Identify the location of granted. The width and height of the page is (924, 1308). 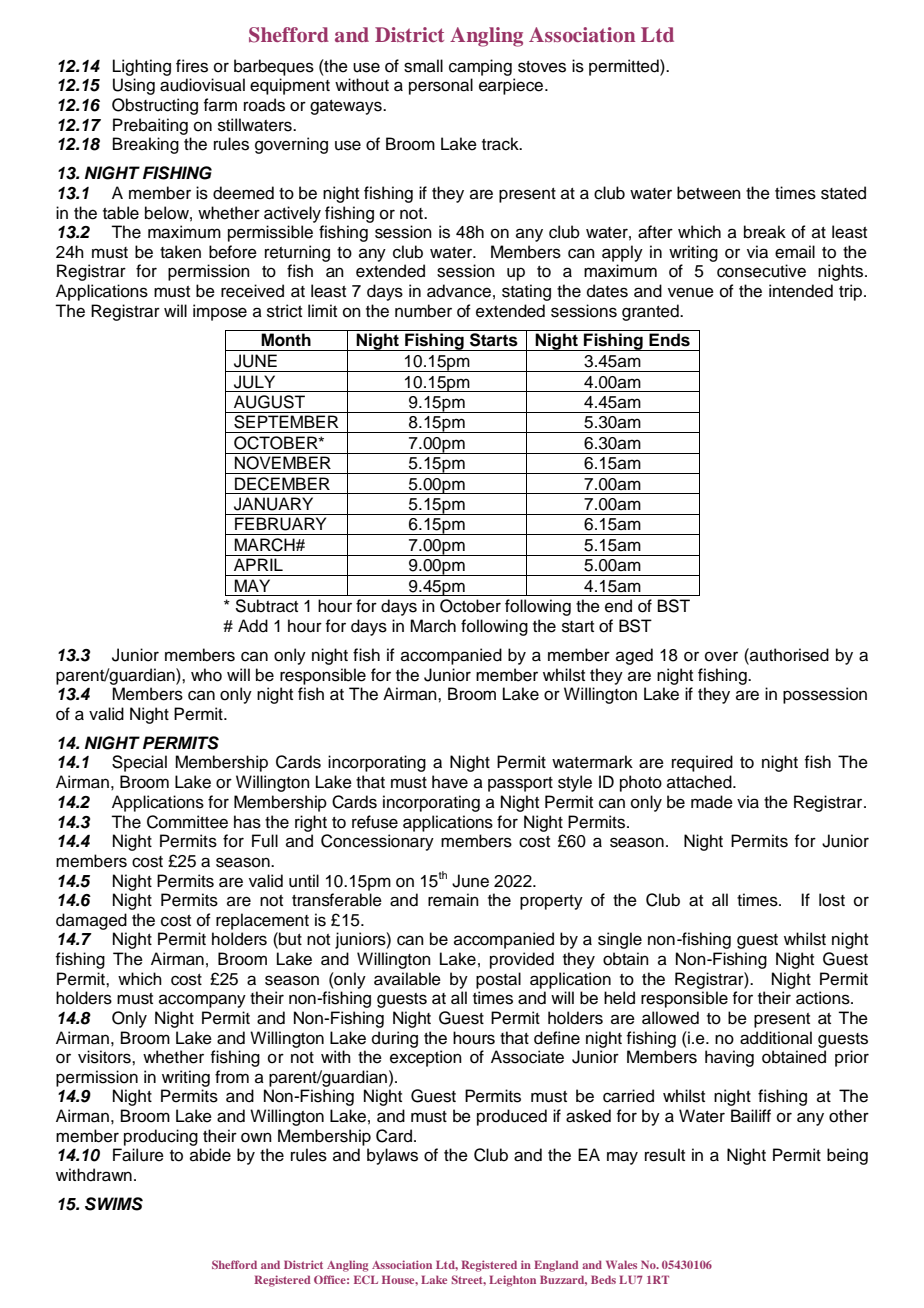
(651, 312).
